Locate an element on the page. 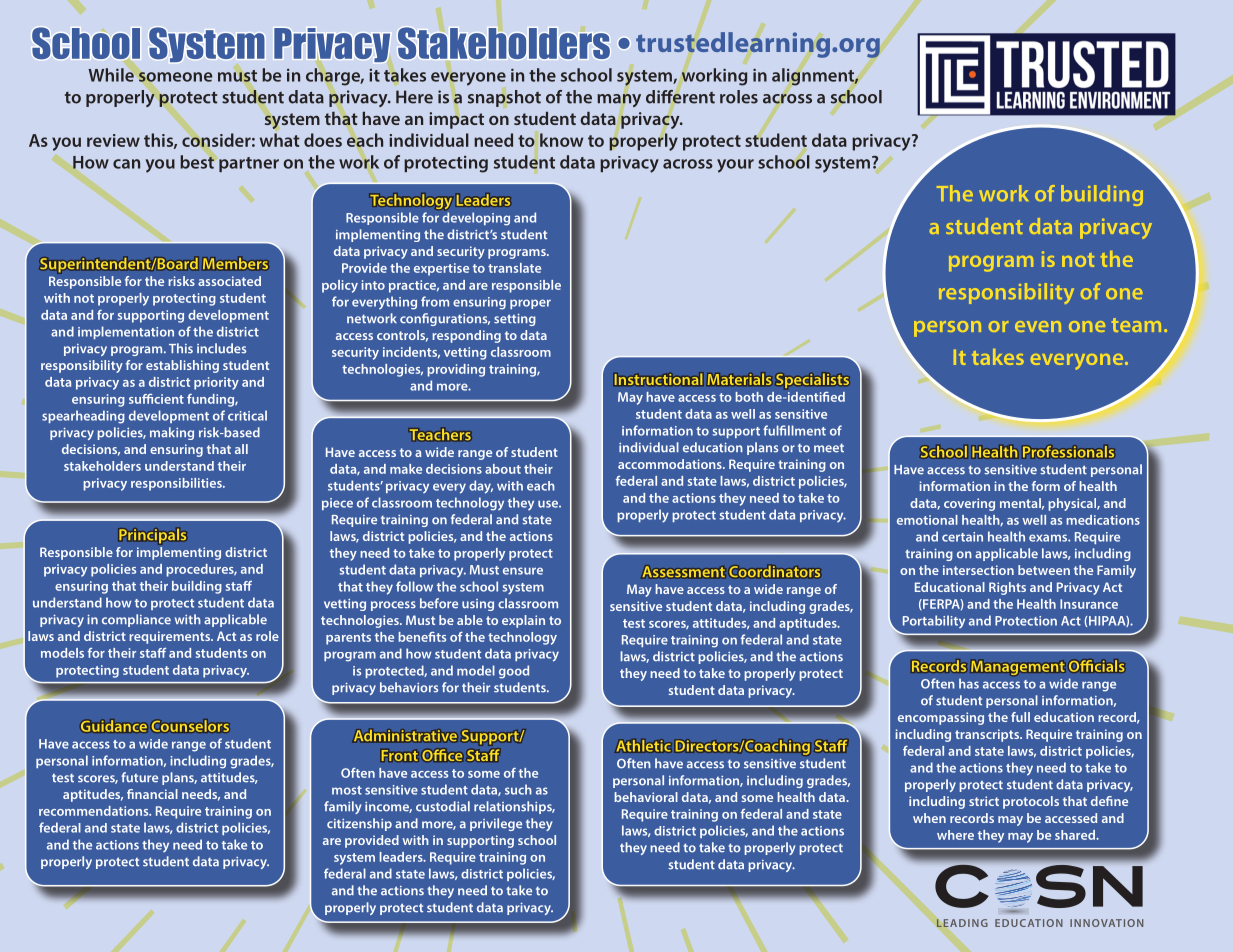 The width and height of the document is (1233, 952). certain is located at coordinates (962, 537).
